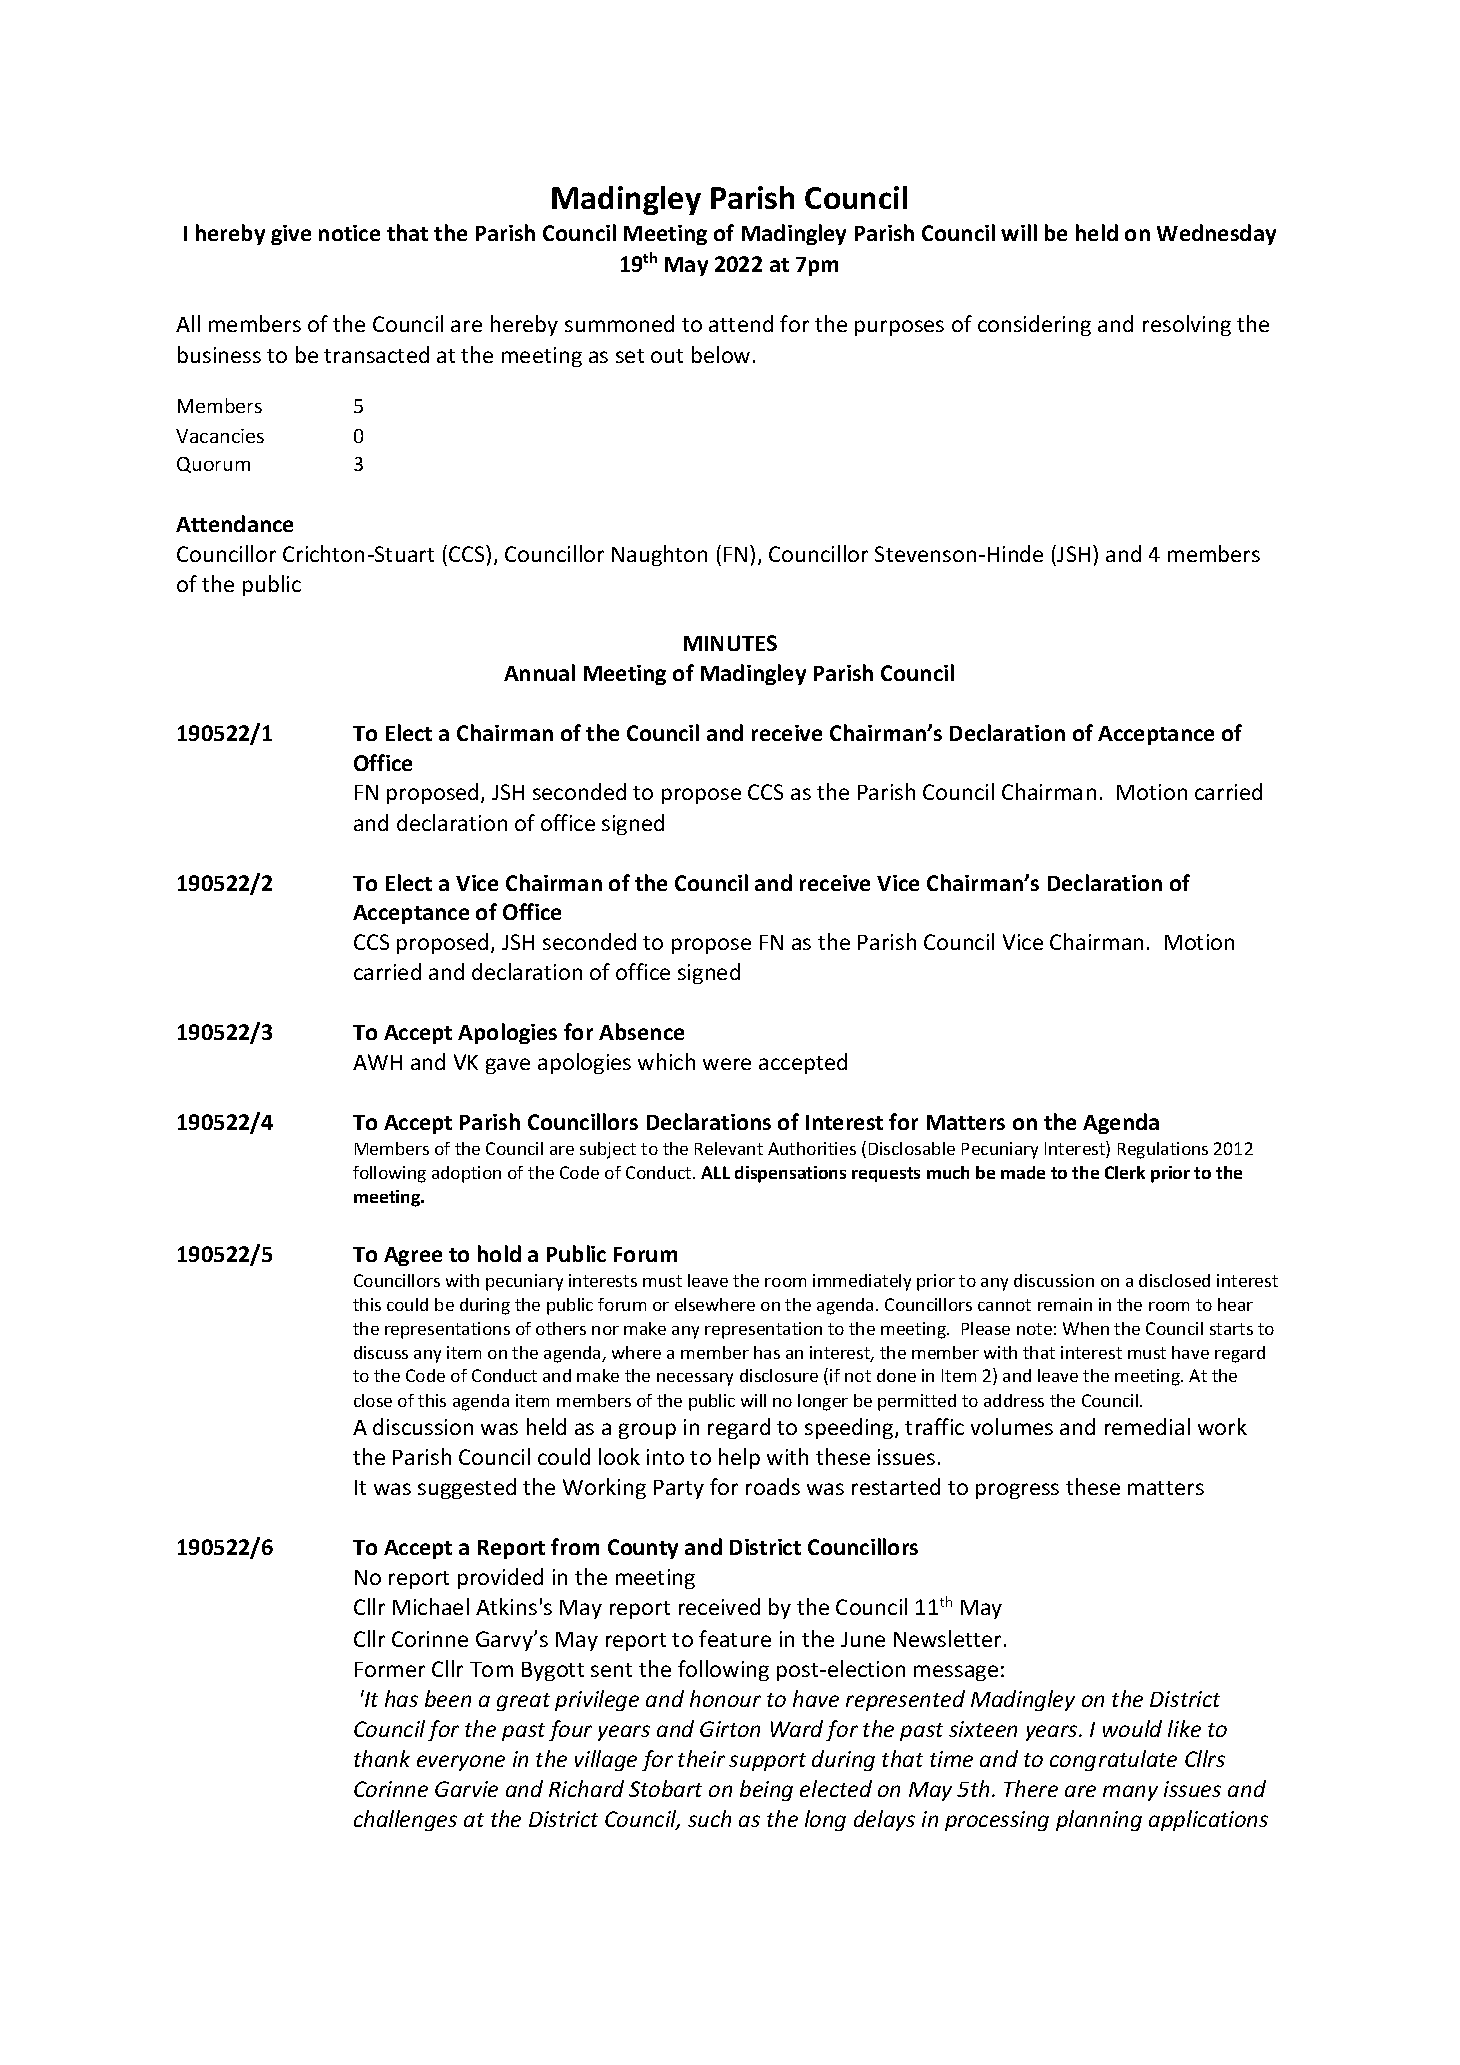  I want to click on MINUTES, so click(730, 643).
